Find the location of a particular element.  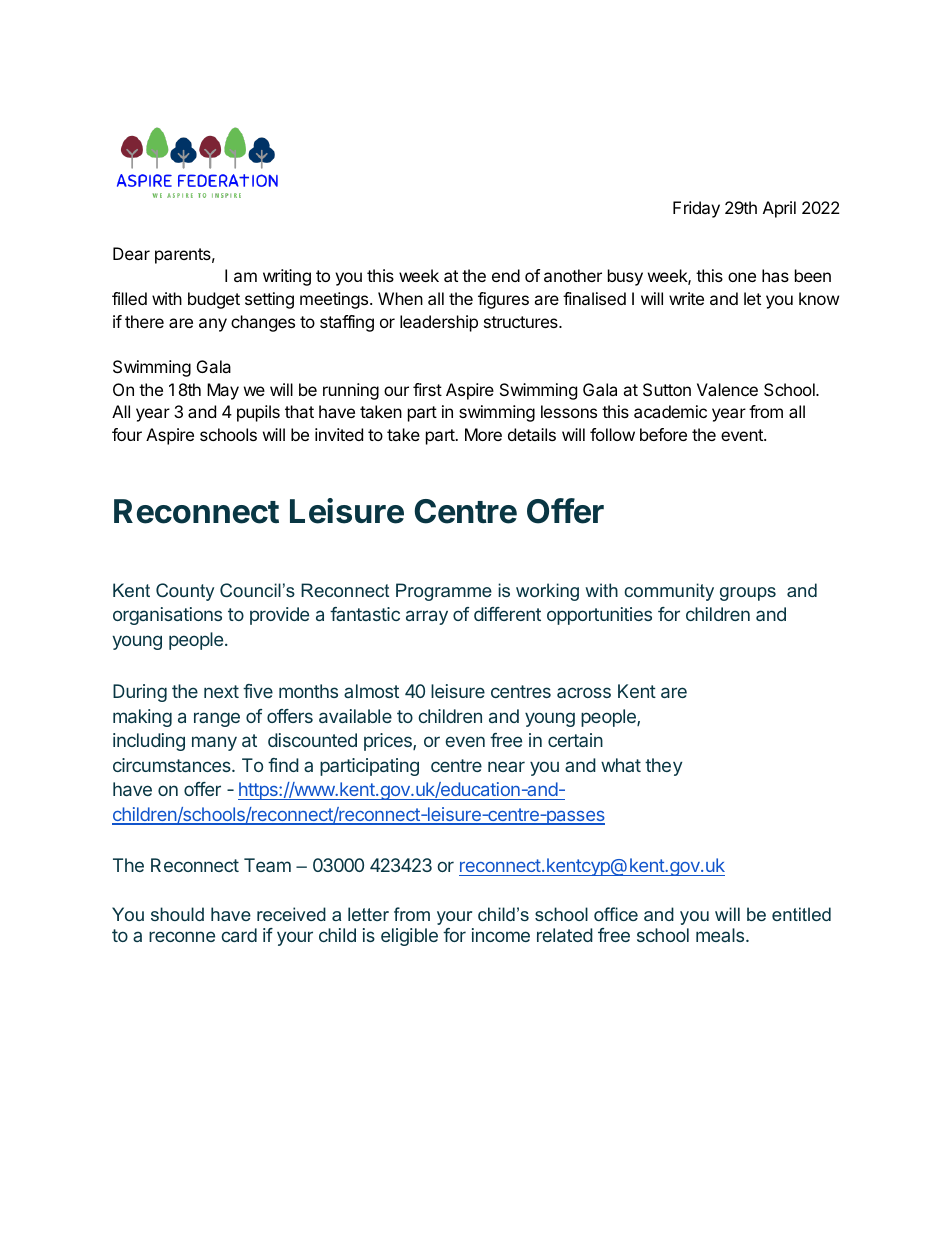

More is located at coordinates (483, 434).
